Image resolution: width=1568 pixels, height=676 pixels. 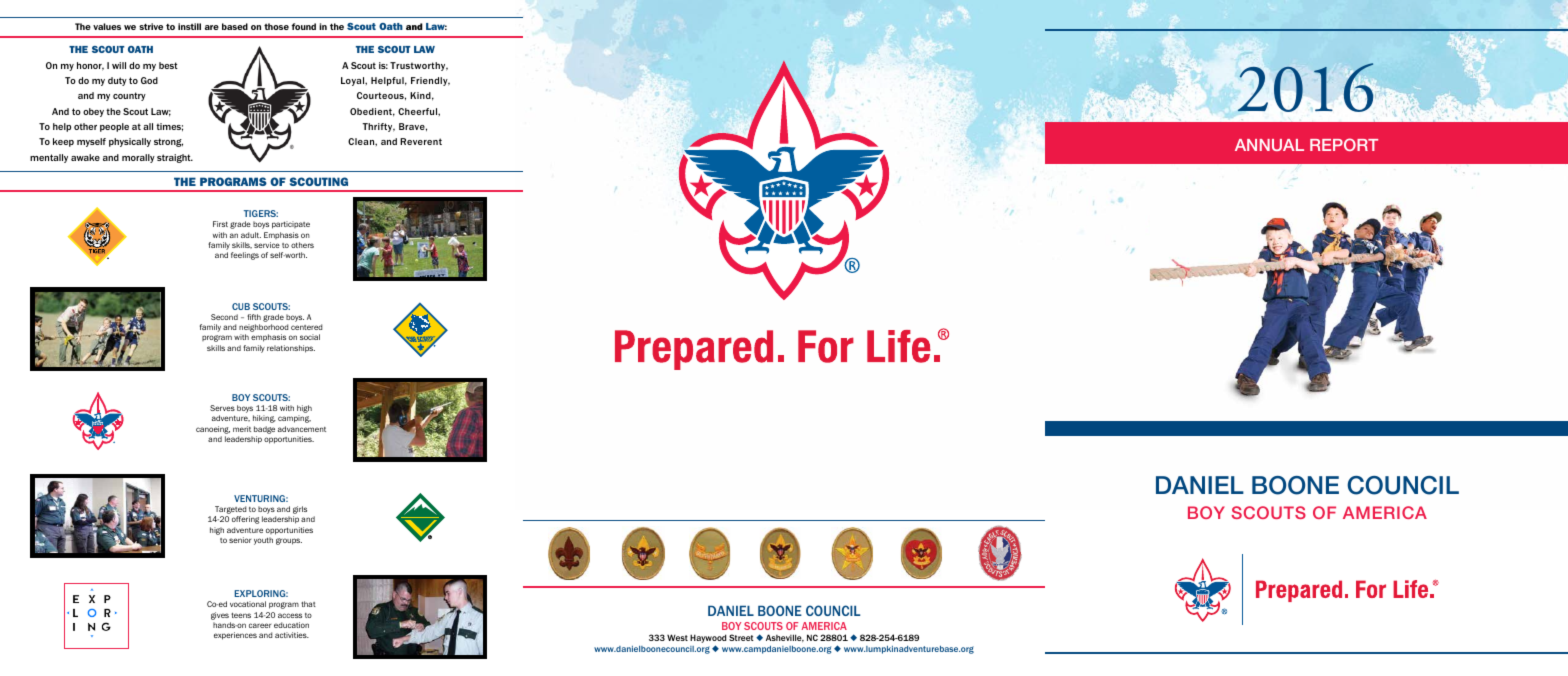 I want to click on Asheville, so click(x=785, y=638).
